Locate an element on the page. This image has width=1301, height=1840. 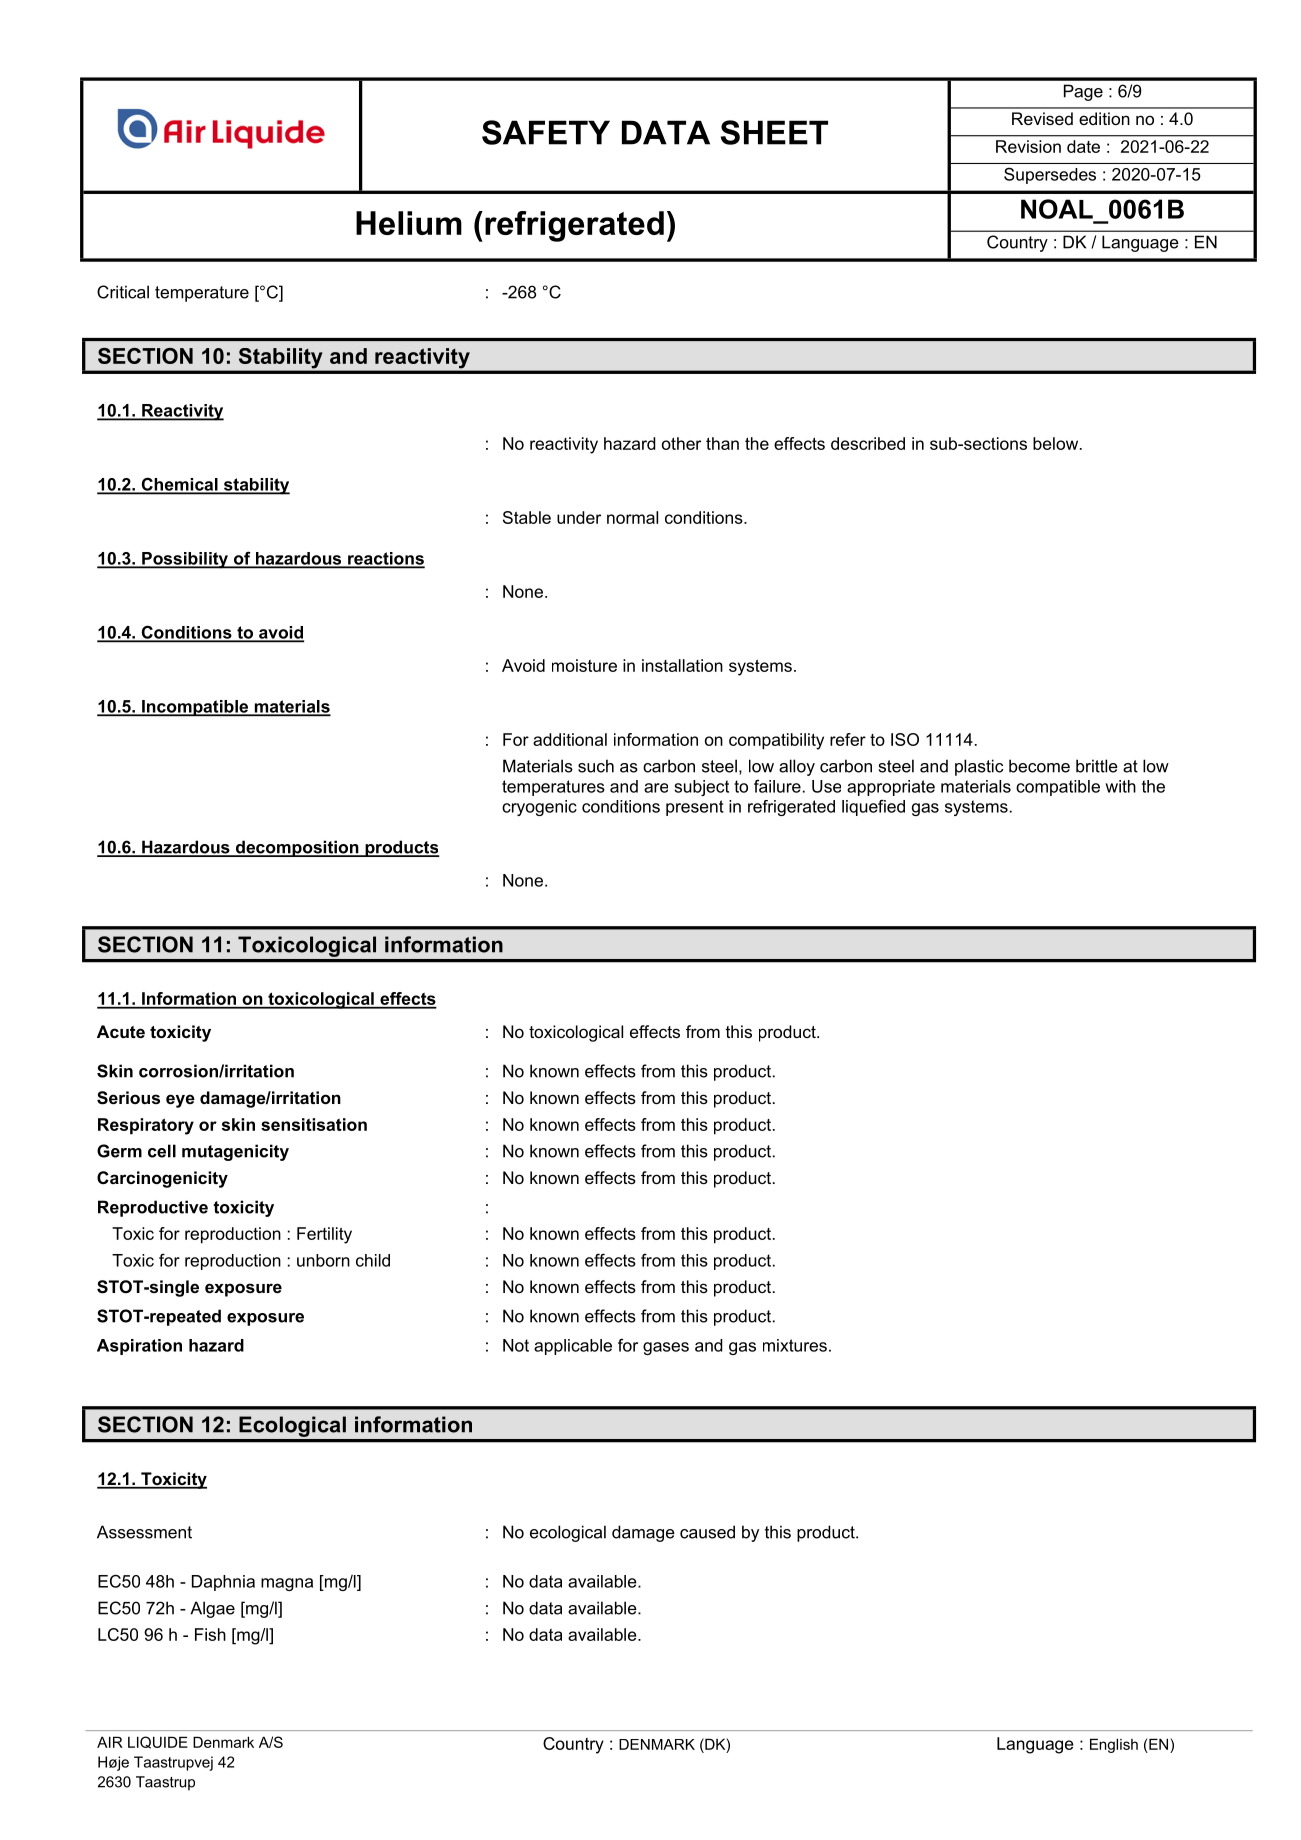
liquefied is located at coordinates (873, 808).
